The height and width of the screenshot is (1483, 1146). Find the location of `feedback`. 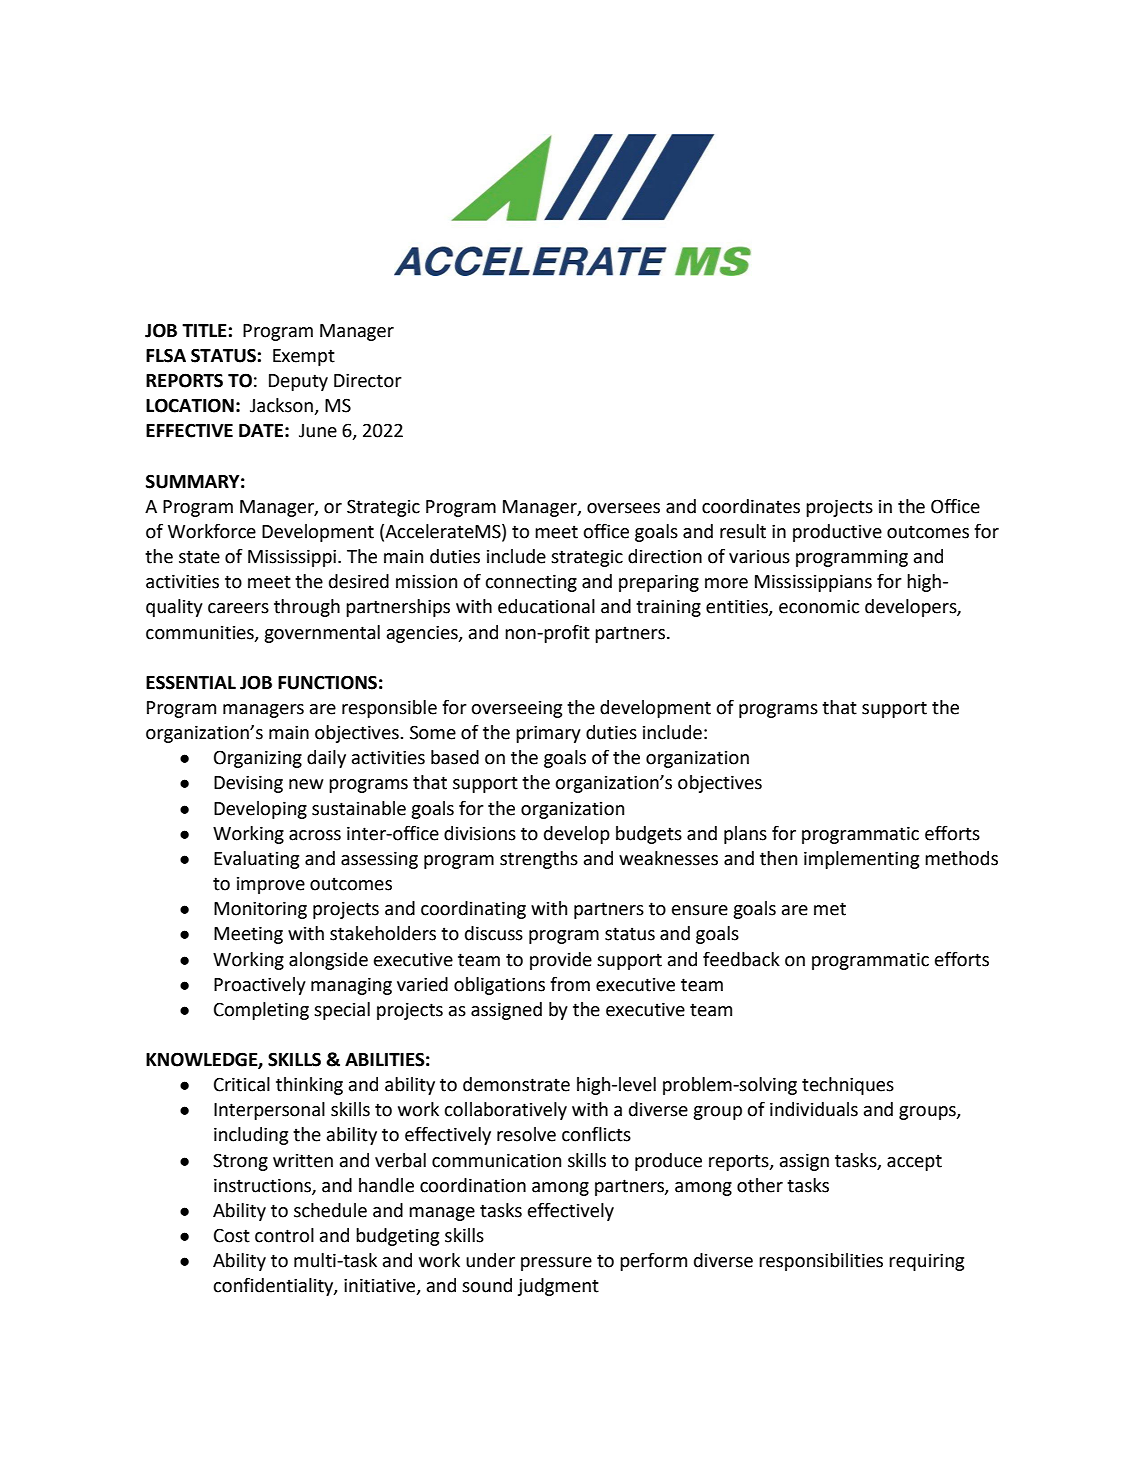

feedback is located at coordinates (741, 959).
